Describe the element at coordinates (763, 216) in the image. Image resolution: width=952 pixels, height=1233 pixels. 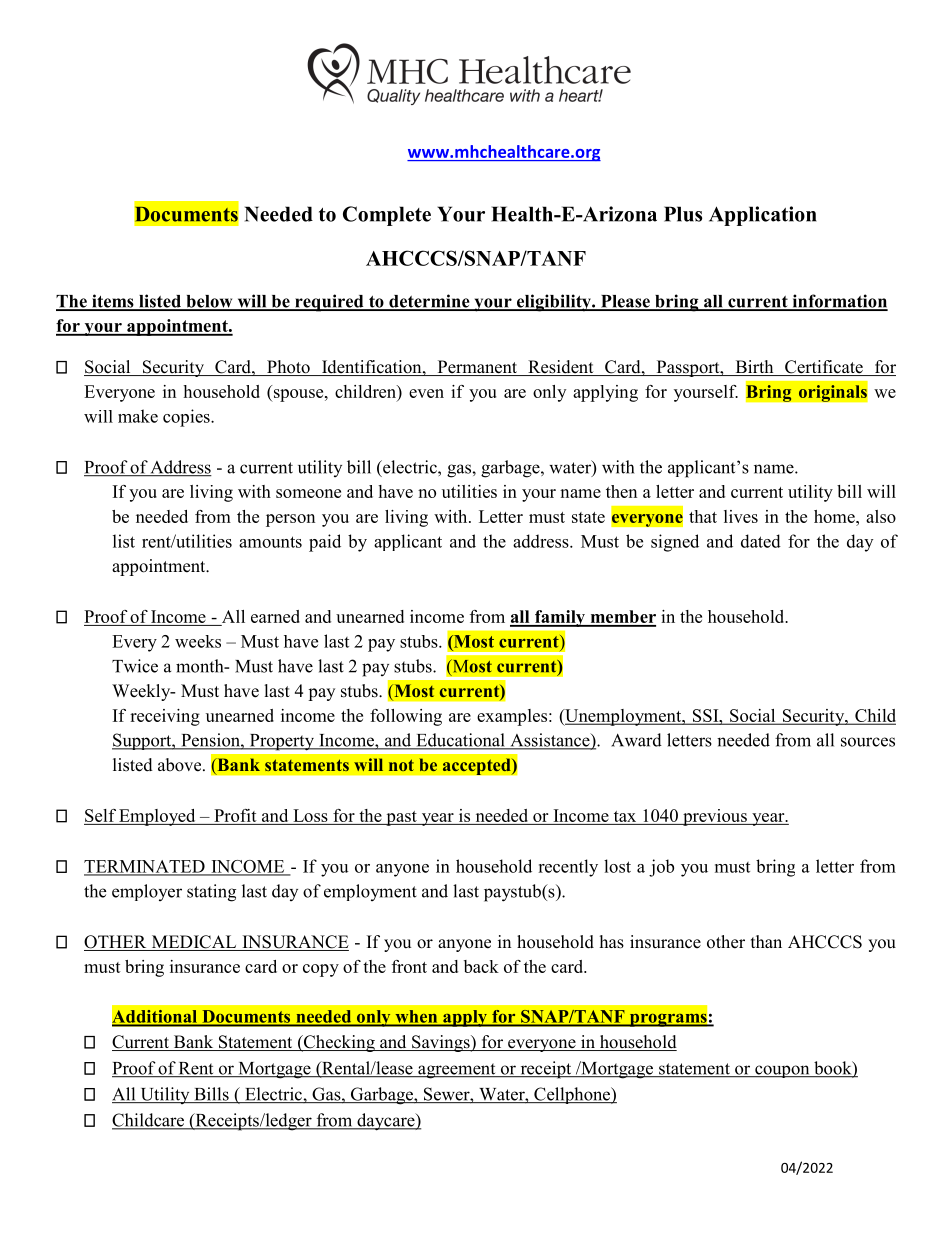
I see `Application` at that location.
